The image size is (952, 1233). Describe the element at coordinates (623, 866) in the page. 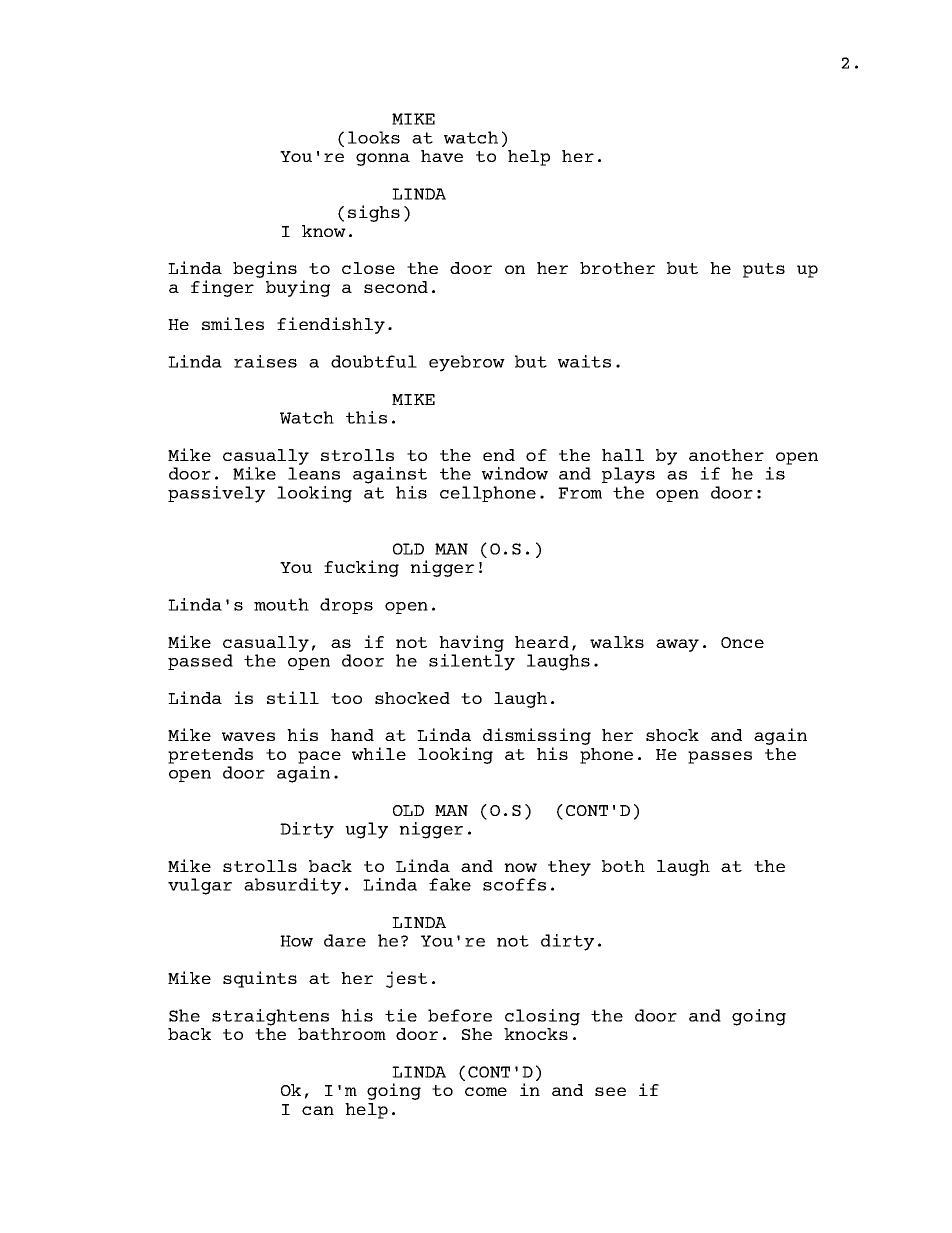

I see `both` at that location.
